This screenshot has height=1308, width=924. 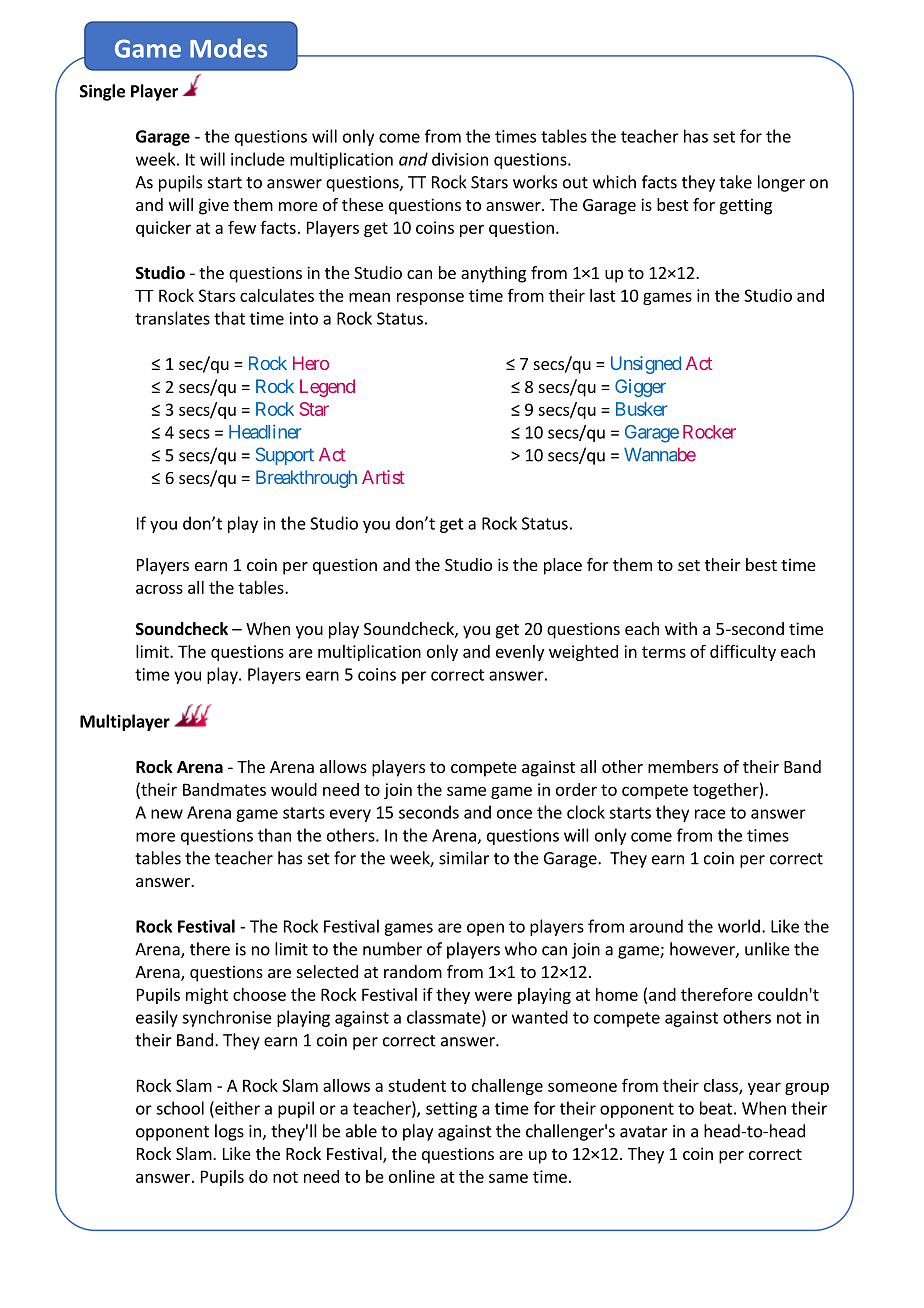 What do you see at coordinates (159, 589) in the screenshot?
I see `across` at bounding box center [159, 589].
